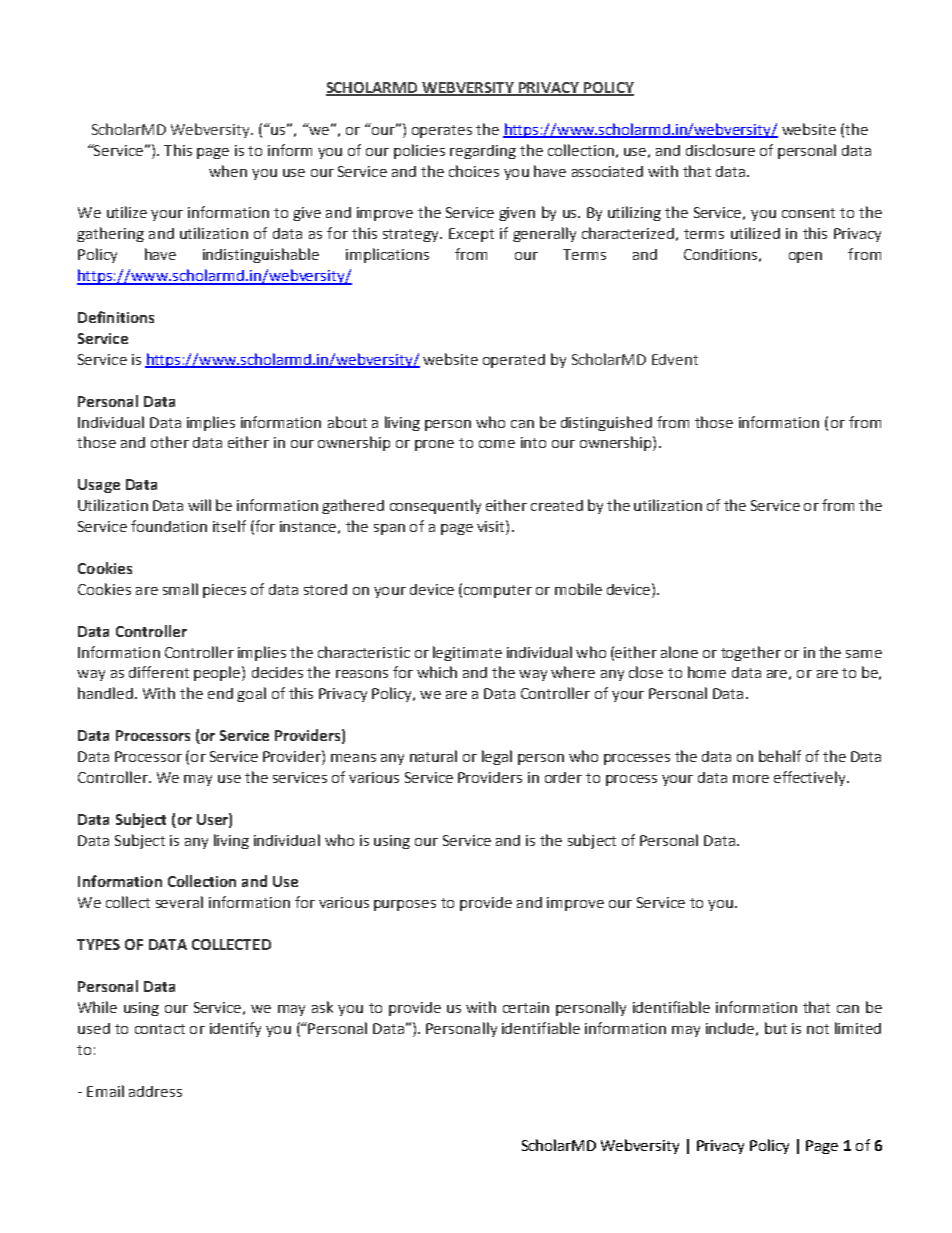 The width and height of the screenshot is (952, 1233). I want to click on together, so click(751, 653).
